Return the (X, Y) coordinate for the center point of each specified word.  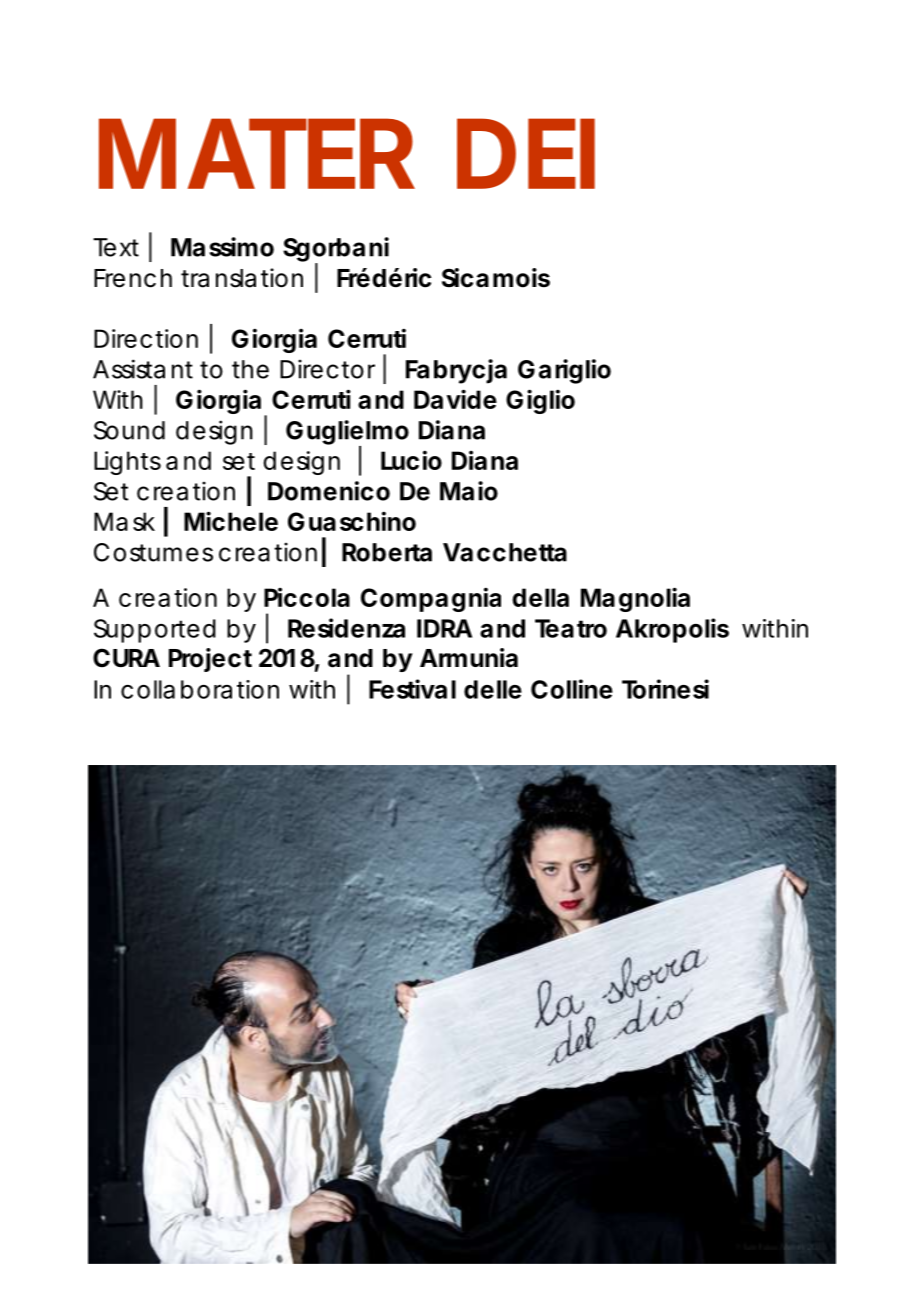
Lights (127, 463)
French (133, 278)
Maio (469, 491)
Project (210, 660)
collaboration (200, 689)
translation (242, 278)
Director (327, 369)
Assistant (143, 369)
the (250, 369)
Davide (455, 399)
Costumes (153, 552)
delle (493, 689)
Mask (124, 521)
